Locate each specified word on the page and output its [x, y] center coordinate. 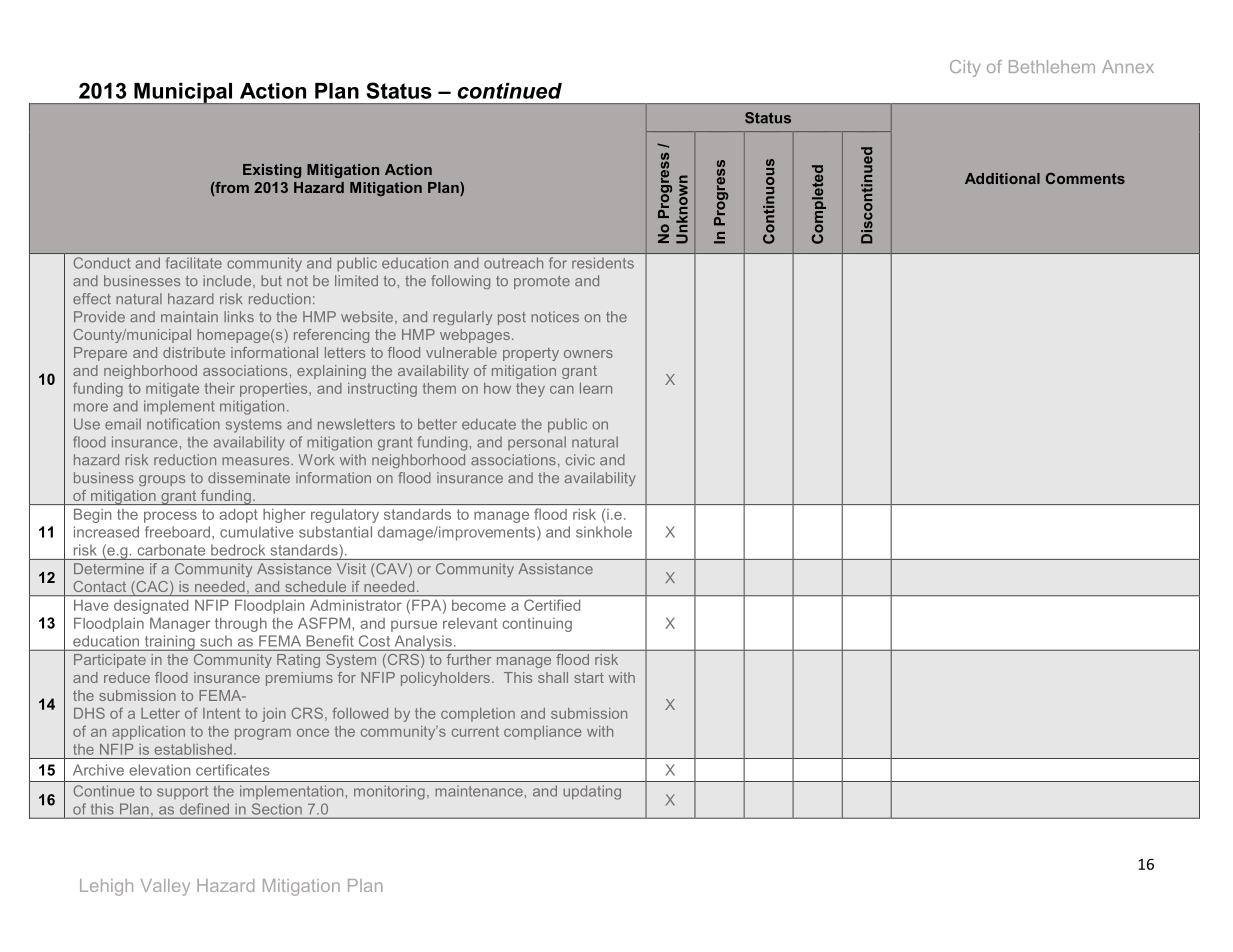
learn [596, 388]
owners [588, 354]
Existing [272, 171]
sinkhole [604, 532]
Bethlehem [1052, 66]
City [965, 68]
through [241, 625]
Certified [552, 605]
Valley [165, 887]
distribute [194, 352]
